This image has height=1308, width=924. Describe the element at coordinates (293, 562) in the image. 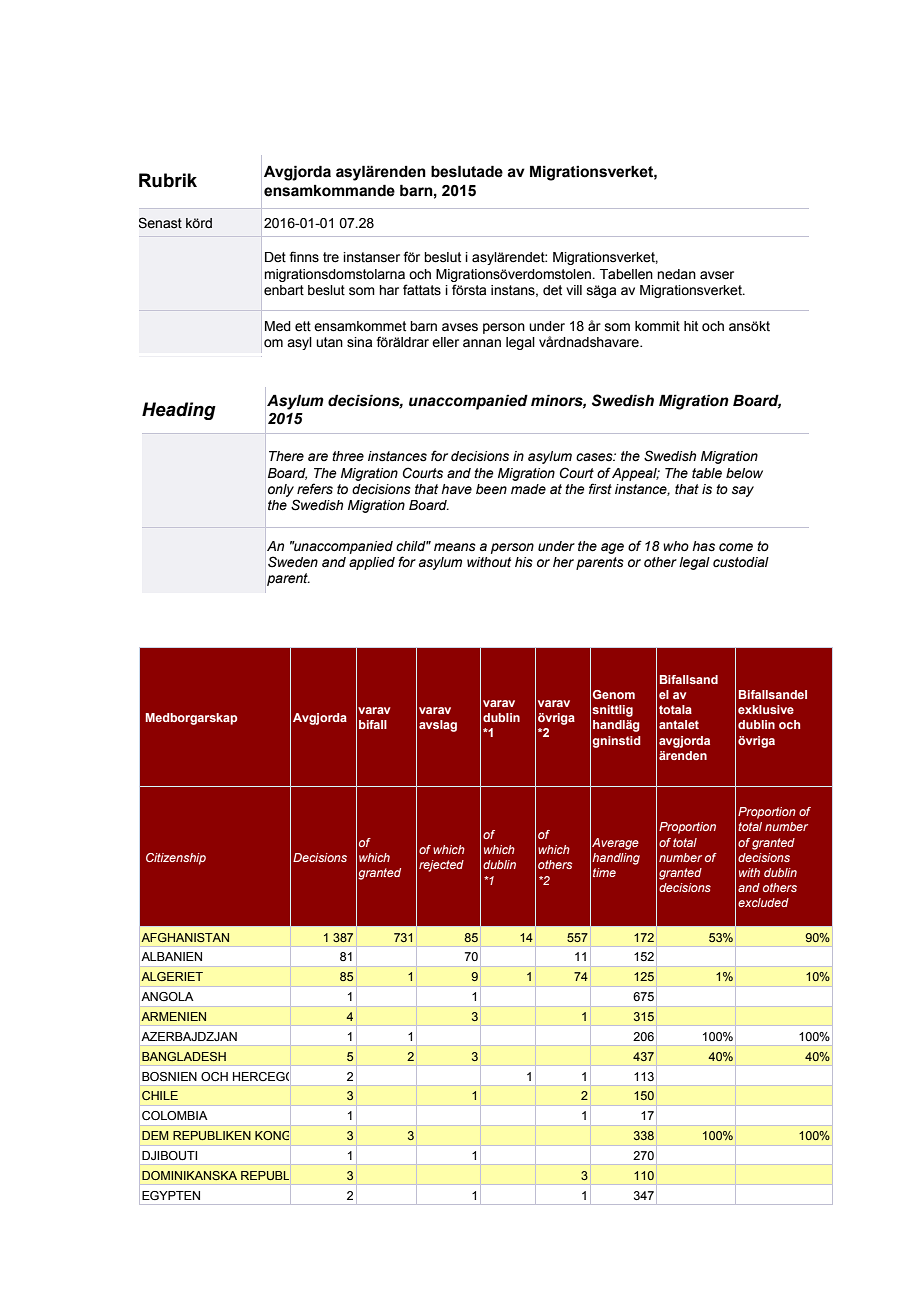

I see `Sweden` at that location.
